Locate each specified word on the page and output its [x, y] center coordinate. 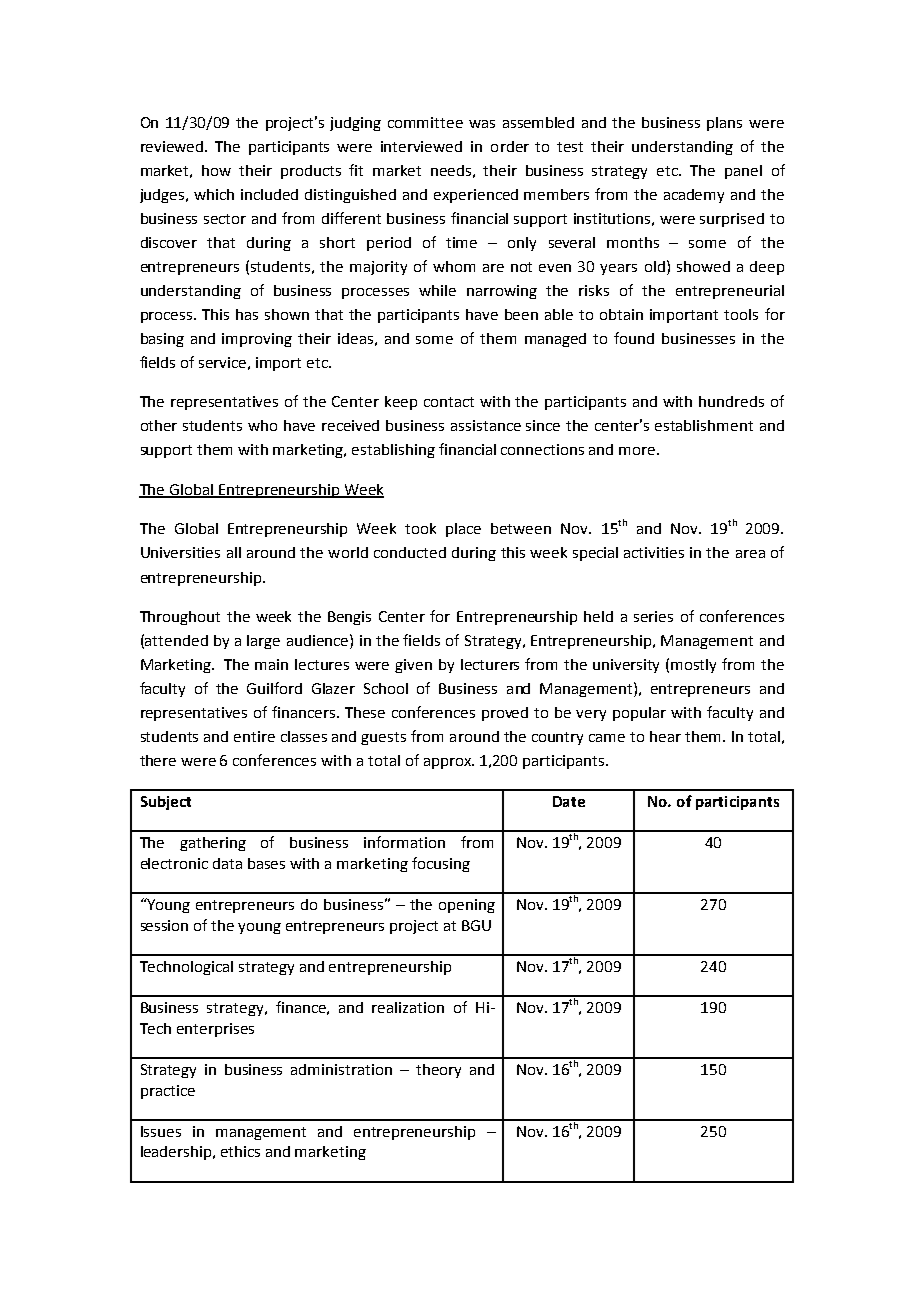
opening [467, 906]
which [214, 194]
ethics [240, 1151]
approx [449, 763]
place [463, 530]
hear [665, 736]
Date [569, 801]
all [234, 552]
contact [449, 402]
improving [257, 340]
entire [254, 736]
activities [654, 552]
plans [724, 124]
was [482, 124]
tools [741, 314]
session [164, 925]
